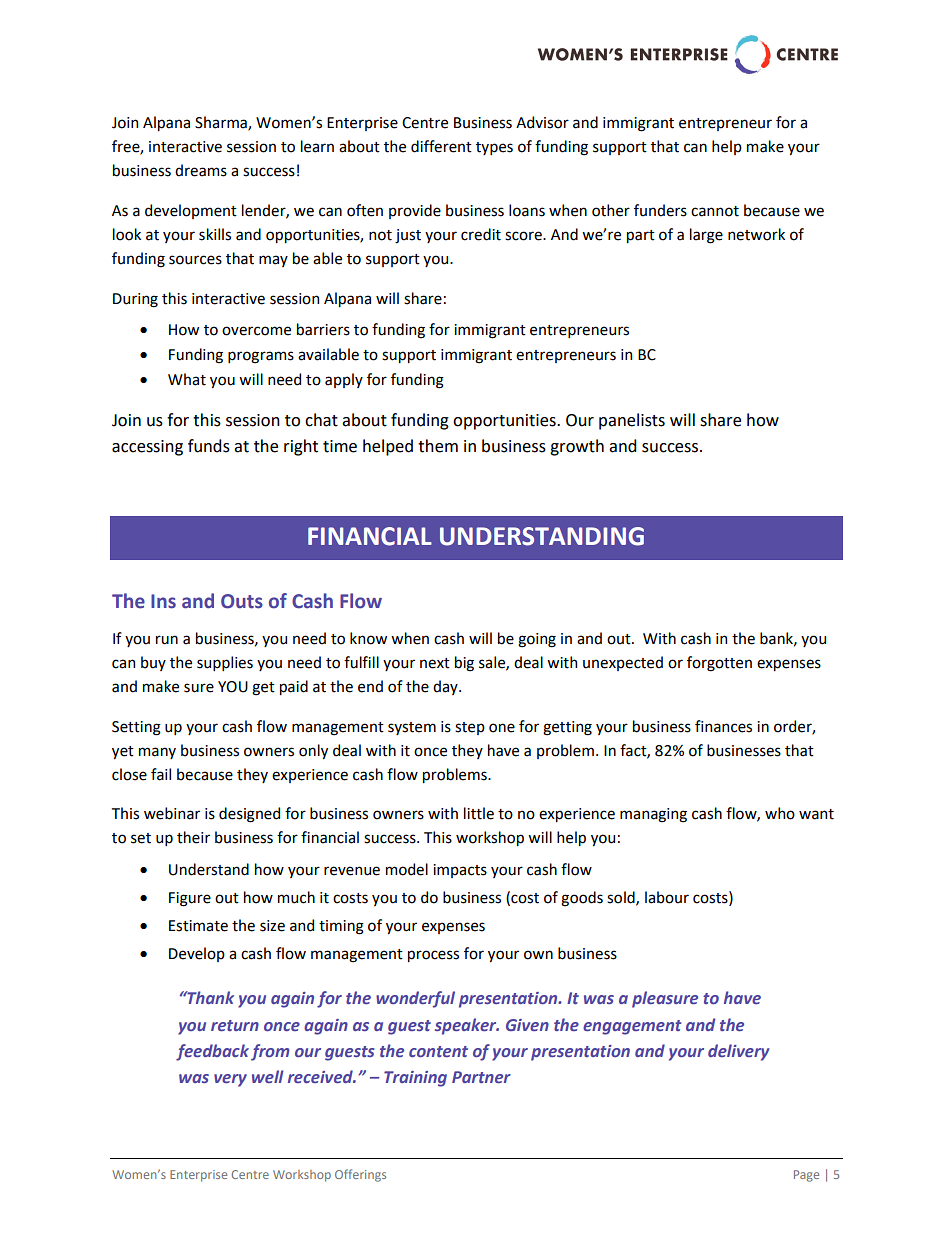 Image resolution: width=952 pixels, height=1233 pixels. What do you see at coordinates (806, 1176) in the screenshot?
I see `Page` at bounding box center [806, 1176].
